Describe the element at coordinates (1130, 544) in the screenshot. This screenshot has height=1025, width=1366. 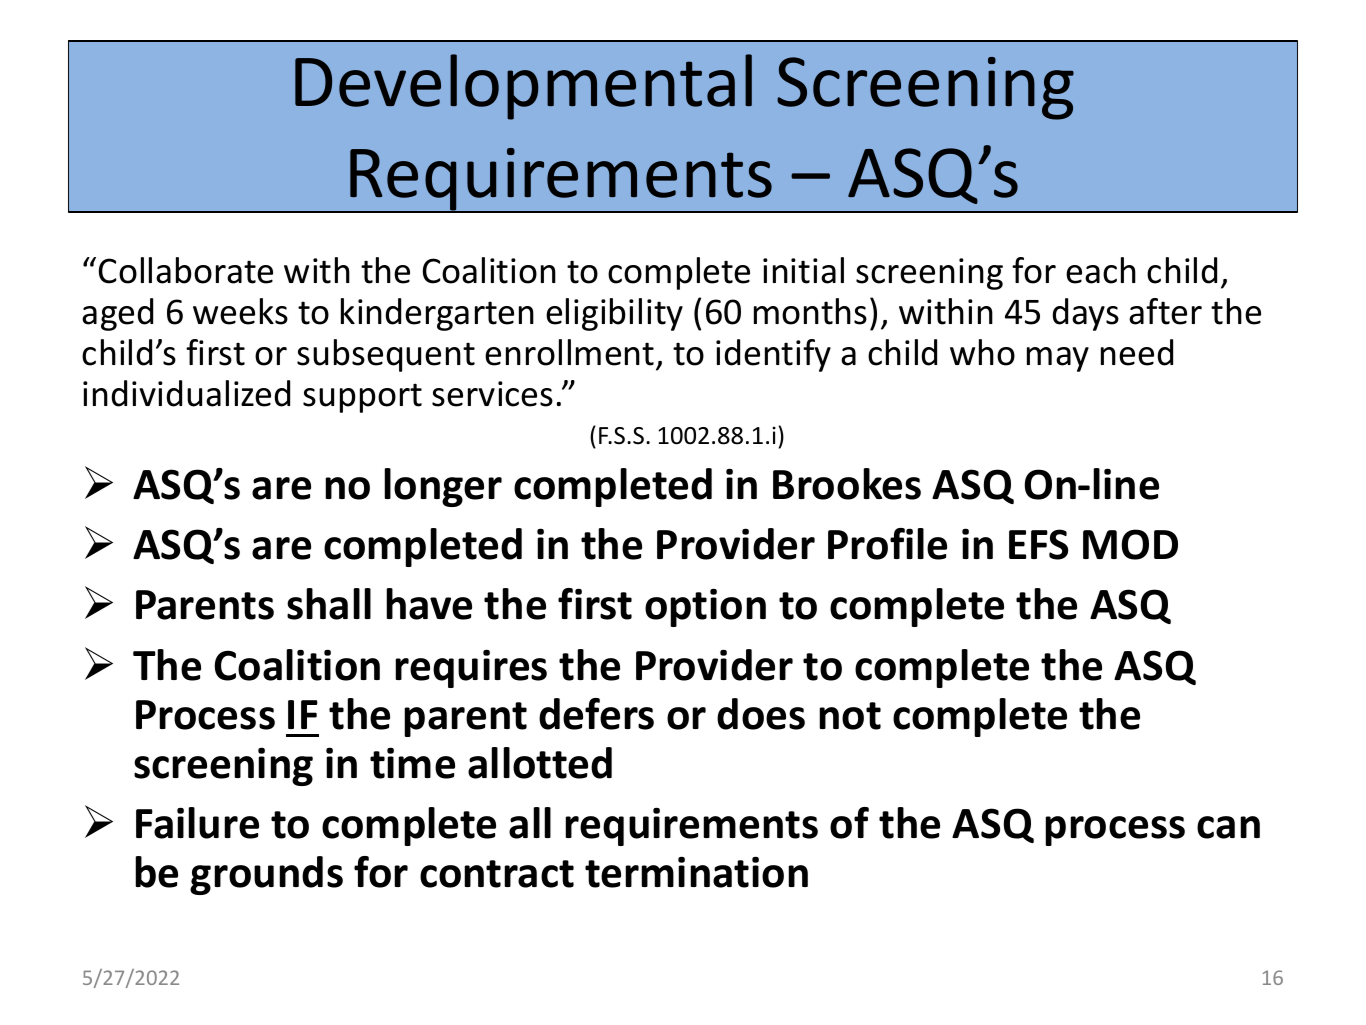
I see `MOD` at that location.
